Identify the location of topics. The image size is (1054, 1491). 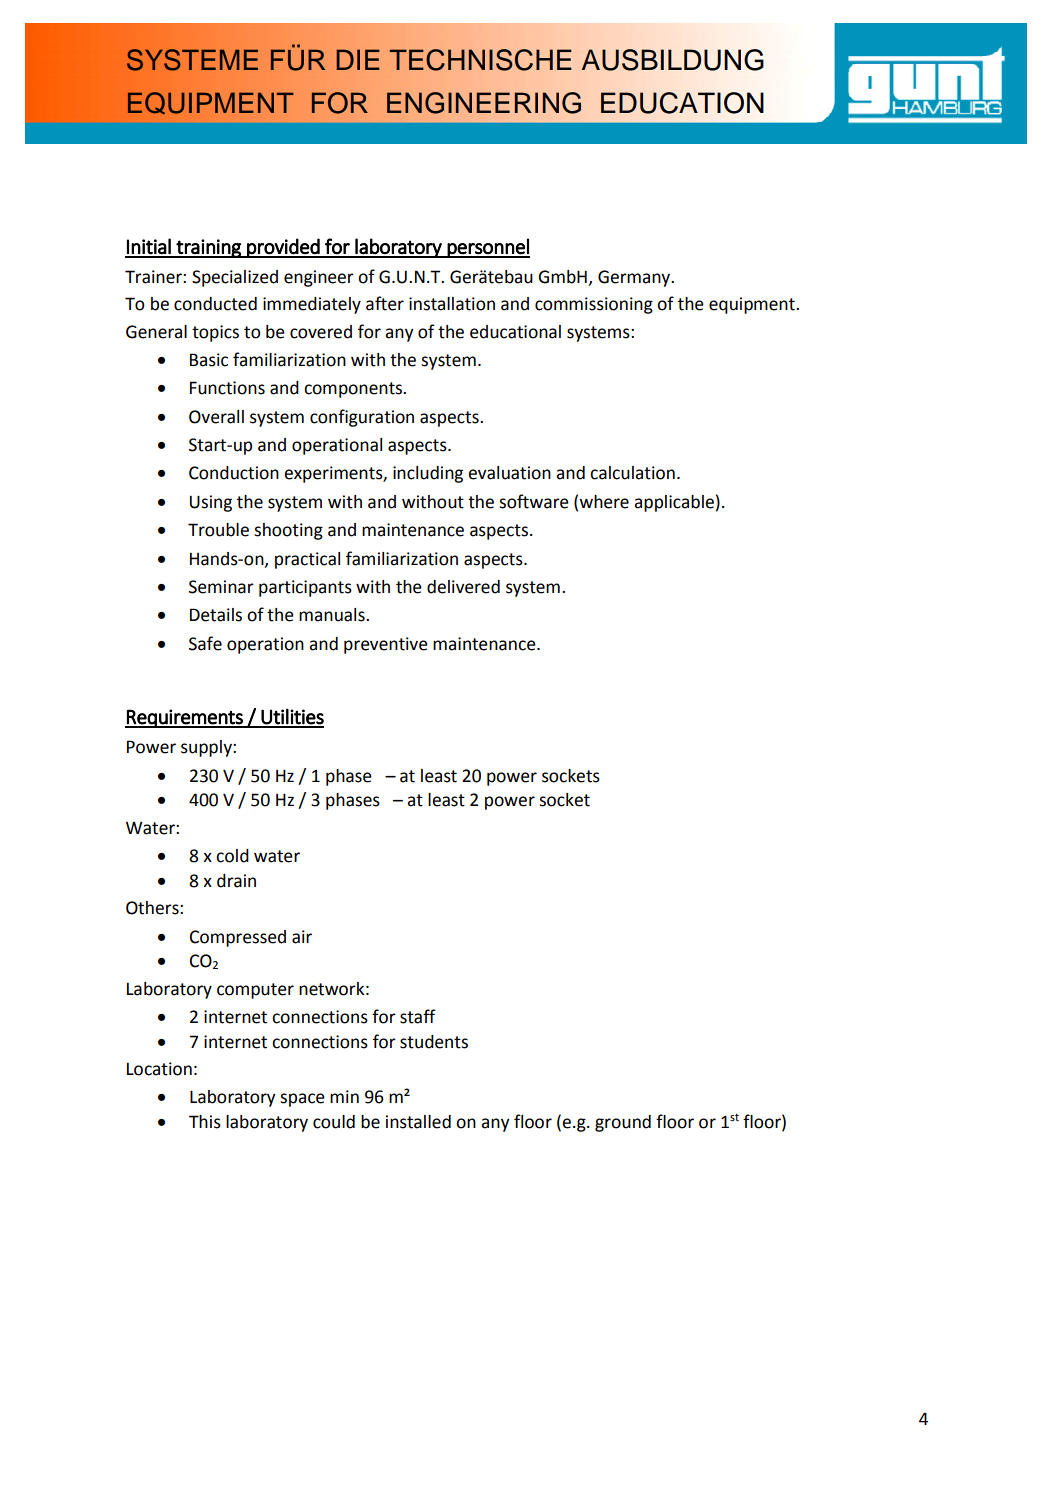
(215, 333).
